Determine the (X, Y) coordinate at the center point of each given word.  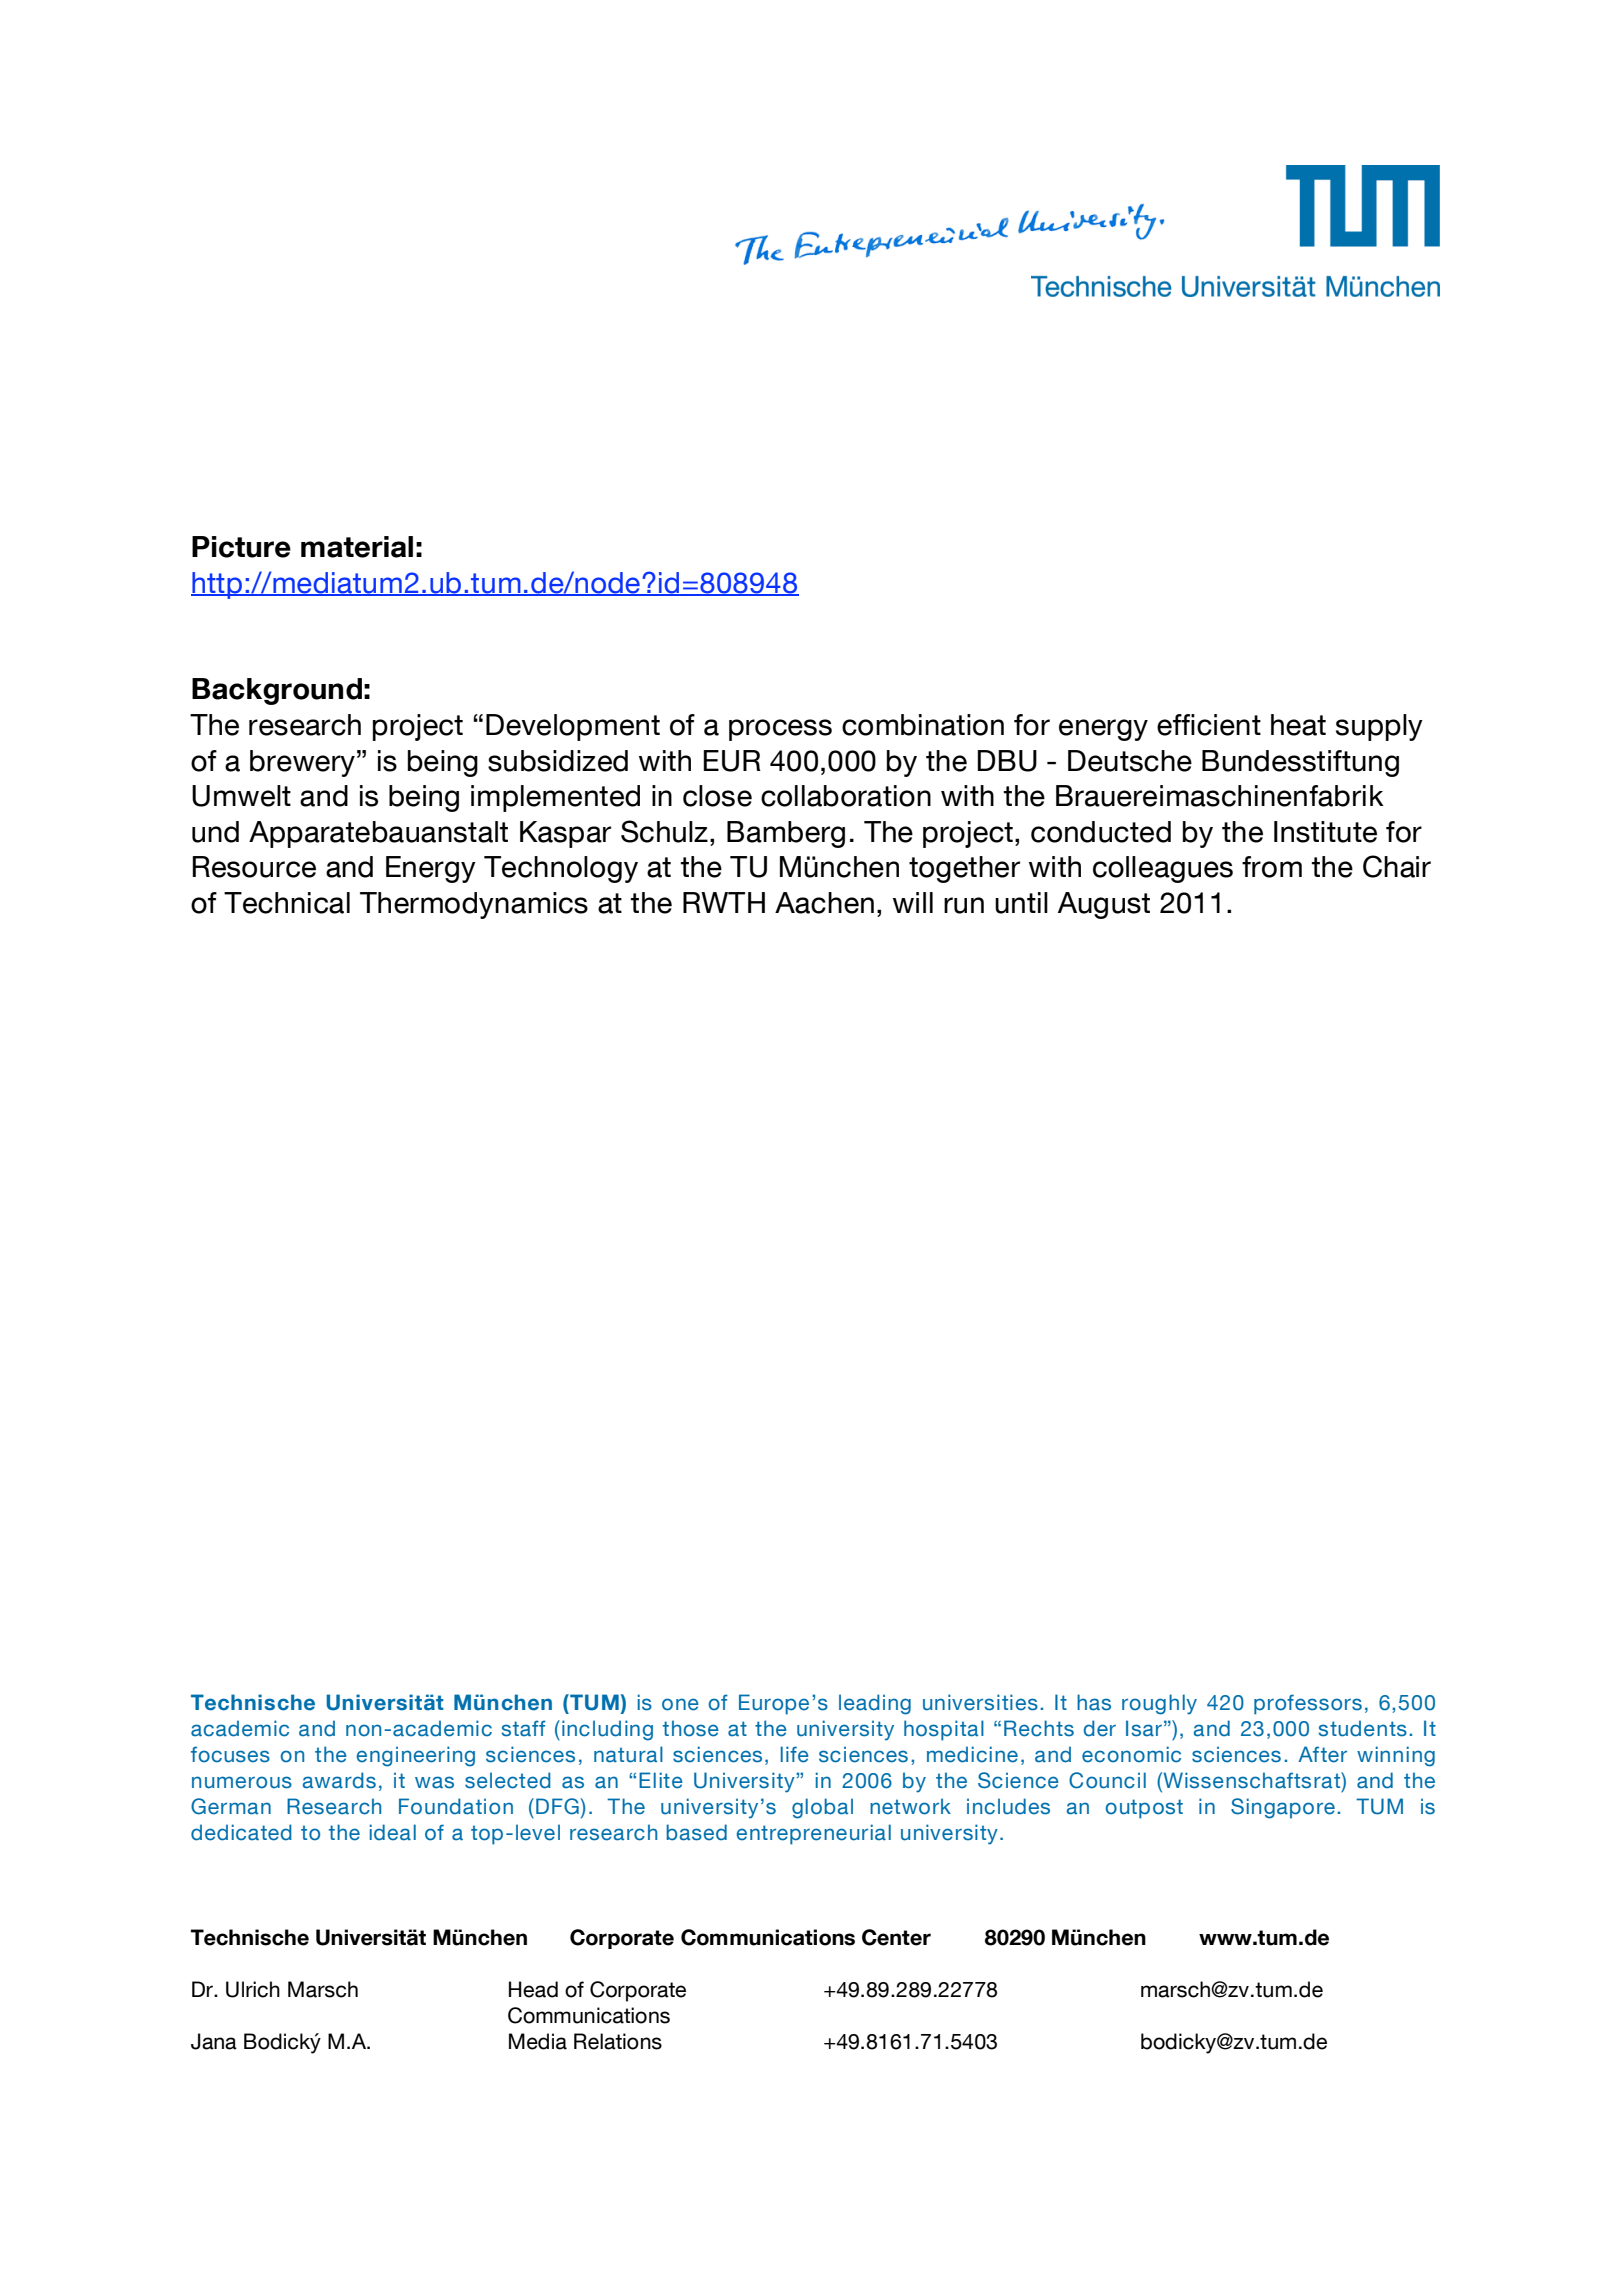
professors (1308, 1704)
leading (875, 1704)
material (357, 547)
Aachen (824, 903)
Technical (287, 903)
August (1104, 905)
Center (896, 1937)
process (780, 730)
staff (524, 1728)
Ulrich (253, 1989)
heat (1298, 725)
